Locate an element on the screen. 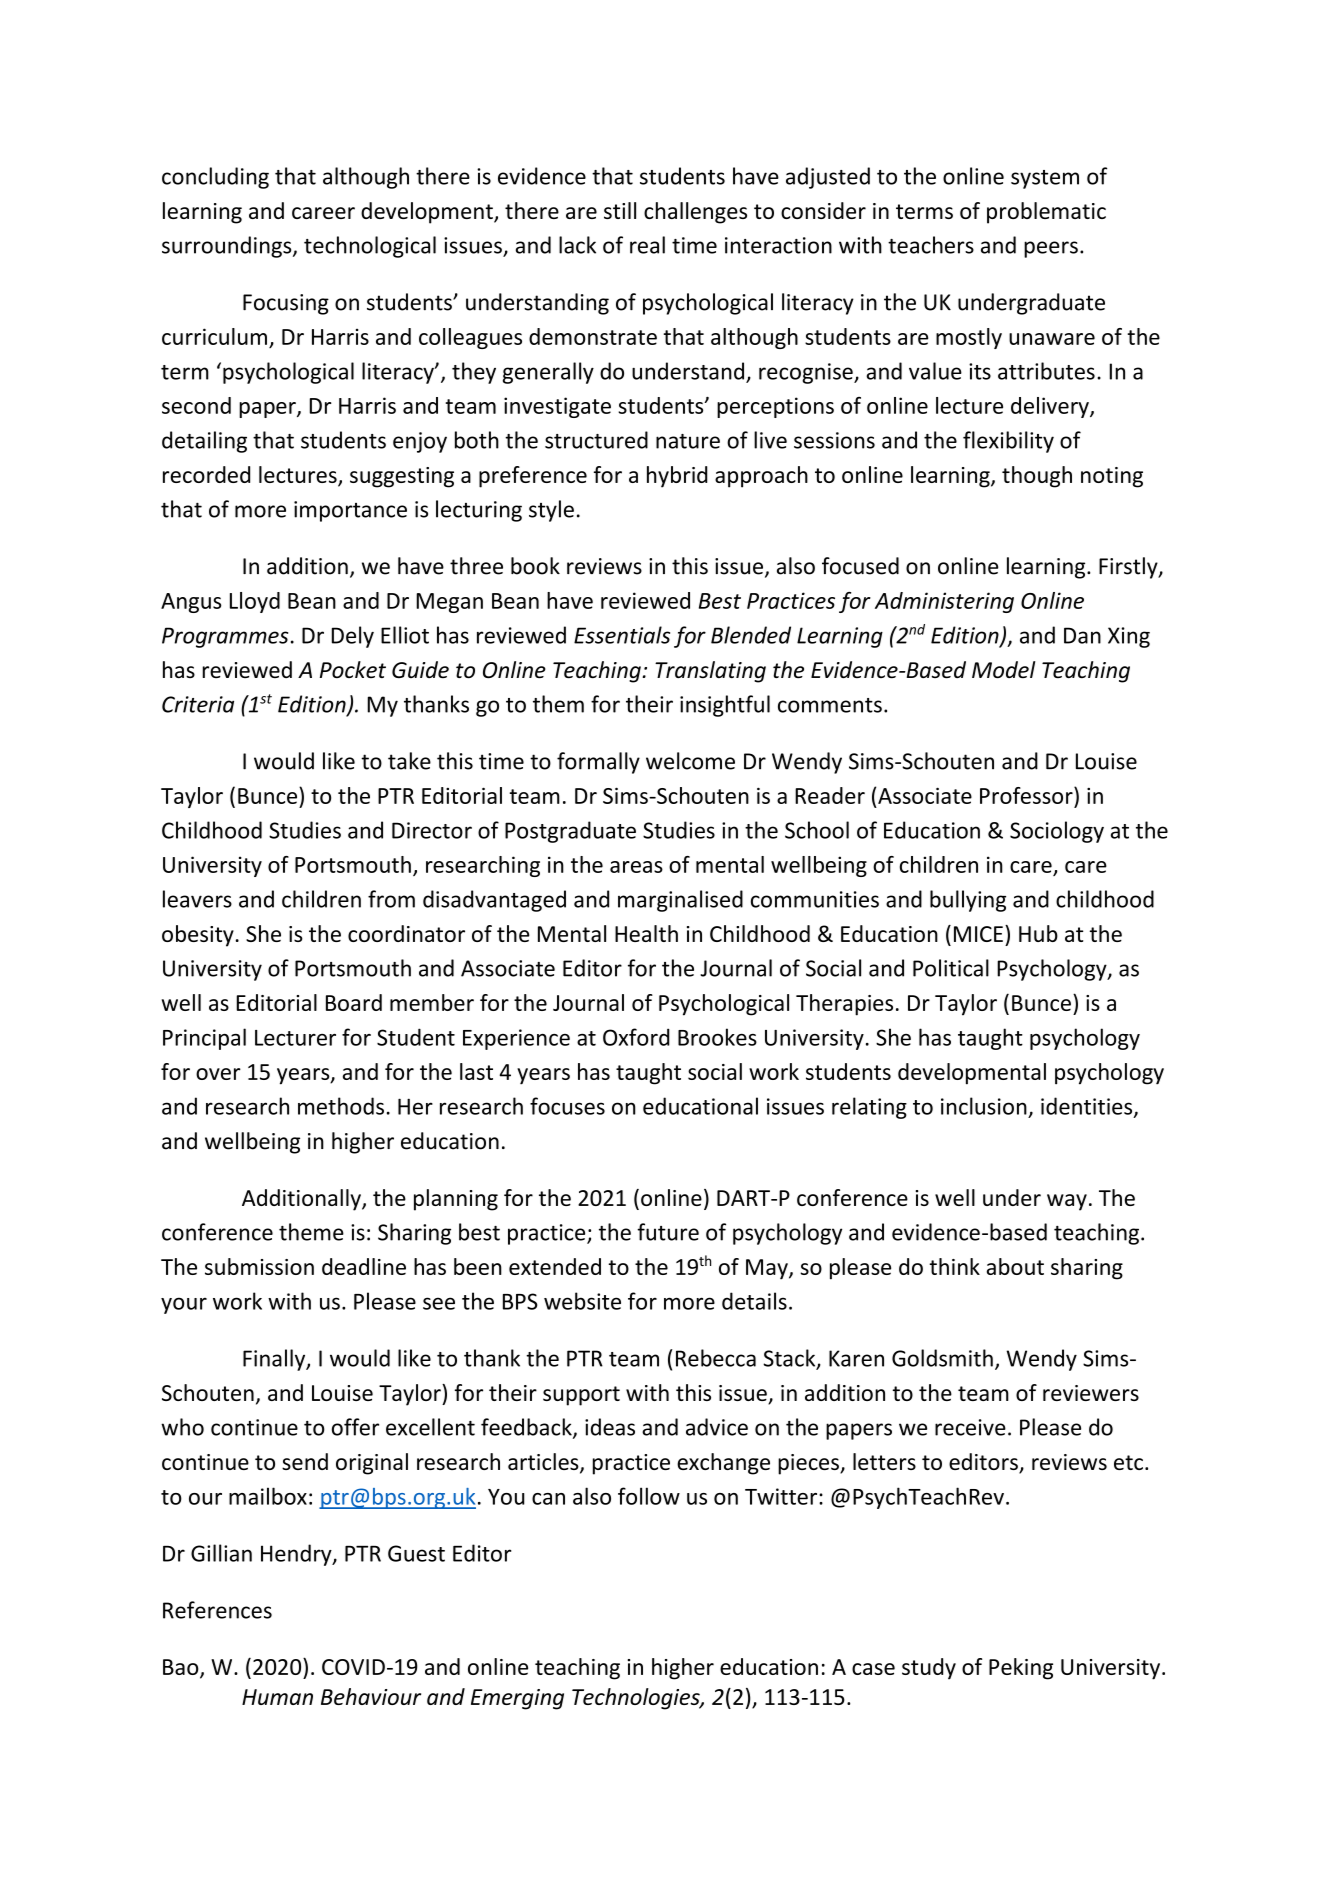 The height and width of the screenshot is (1882, 1331). surroundings is located at coordinates (228, 247).
